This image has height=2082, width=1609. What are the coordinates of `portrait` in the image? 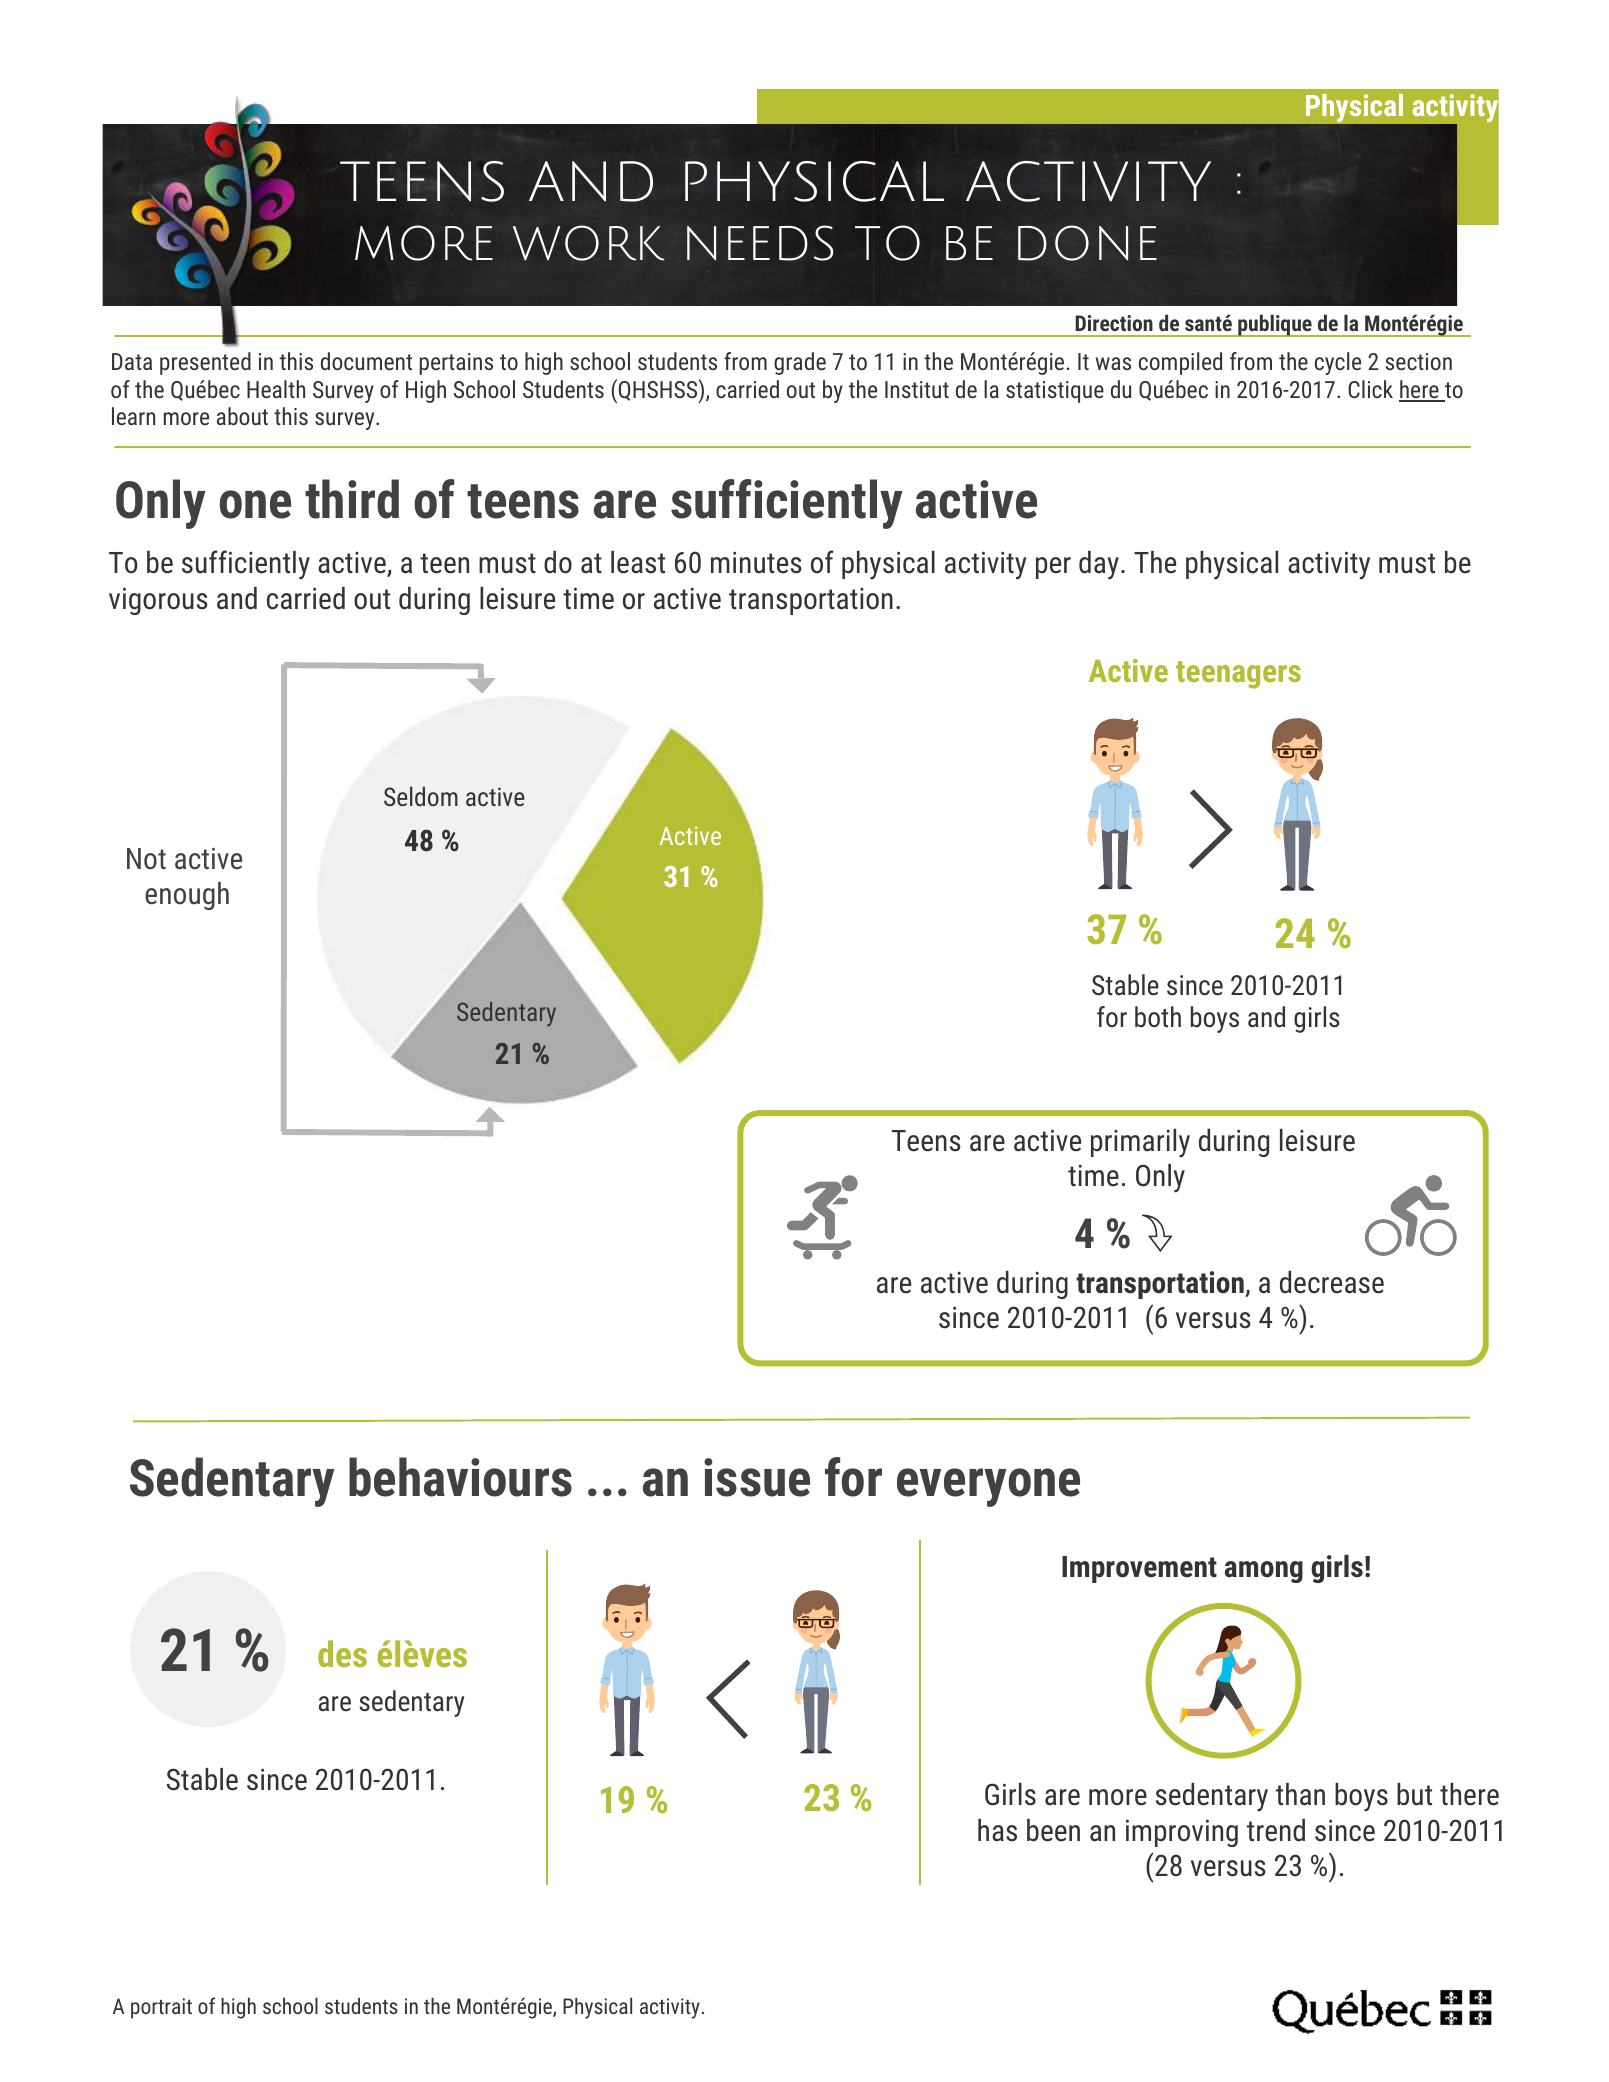 It's located at (161, 2008).
